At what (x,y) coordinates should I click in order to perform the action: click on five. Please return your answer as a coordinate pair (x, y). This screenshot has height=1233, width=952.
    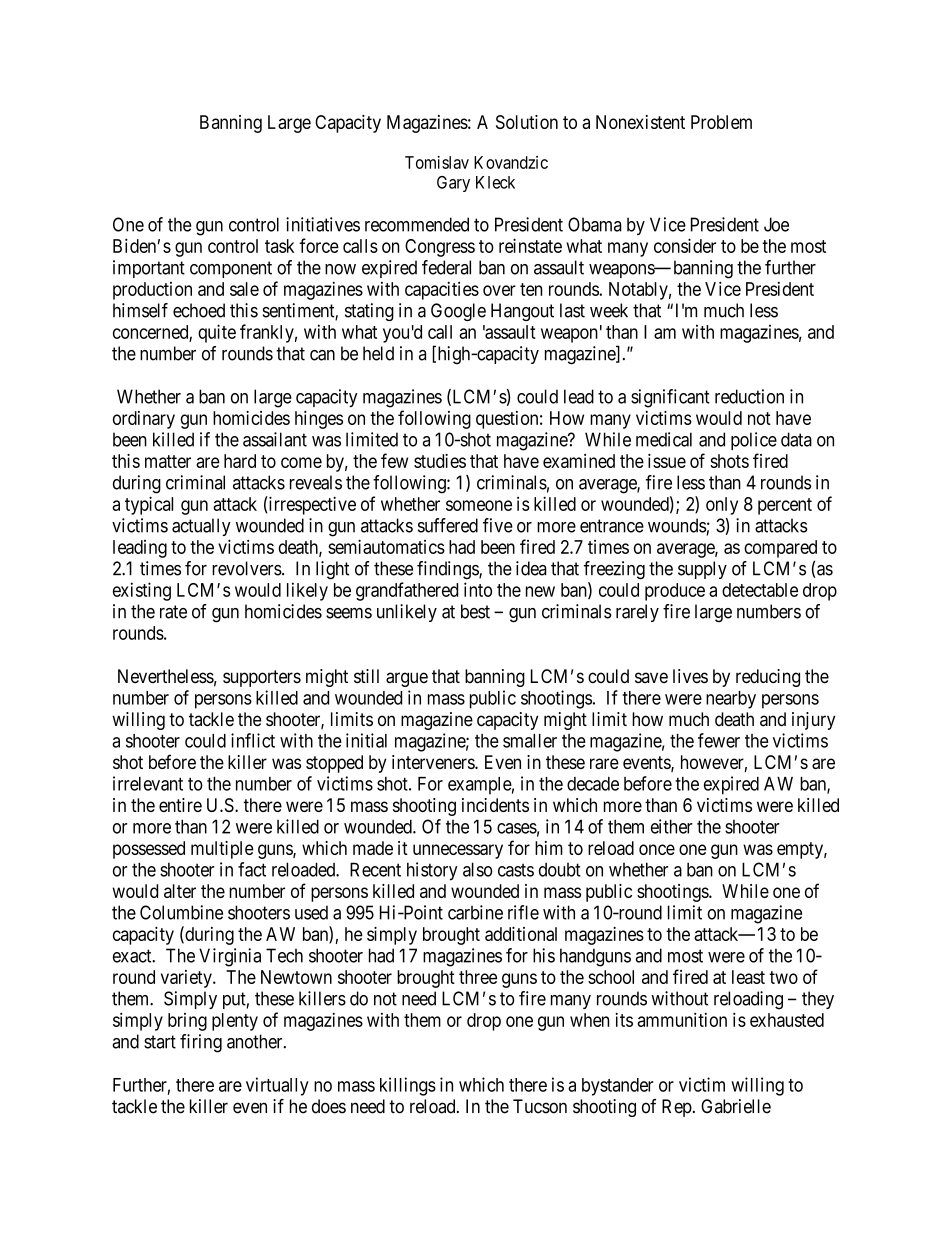
    Looking at the image, I should click on (498, 525).
